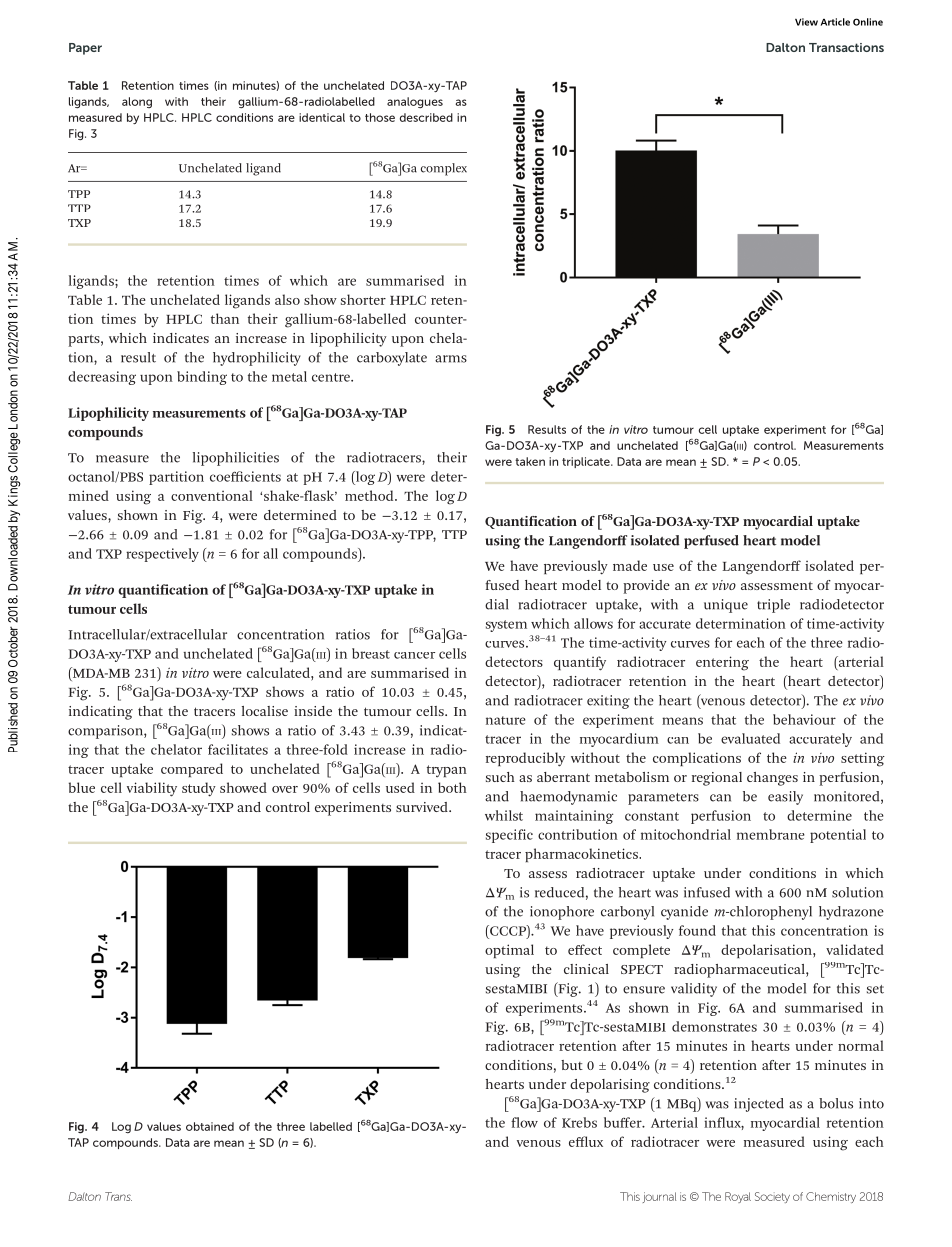 This page has height=1247, width=952. I want to click on along, so click(137, 102).
